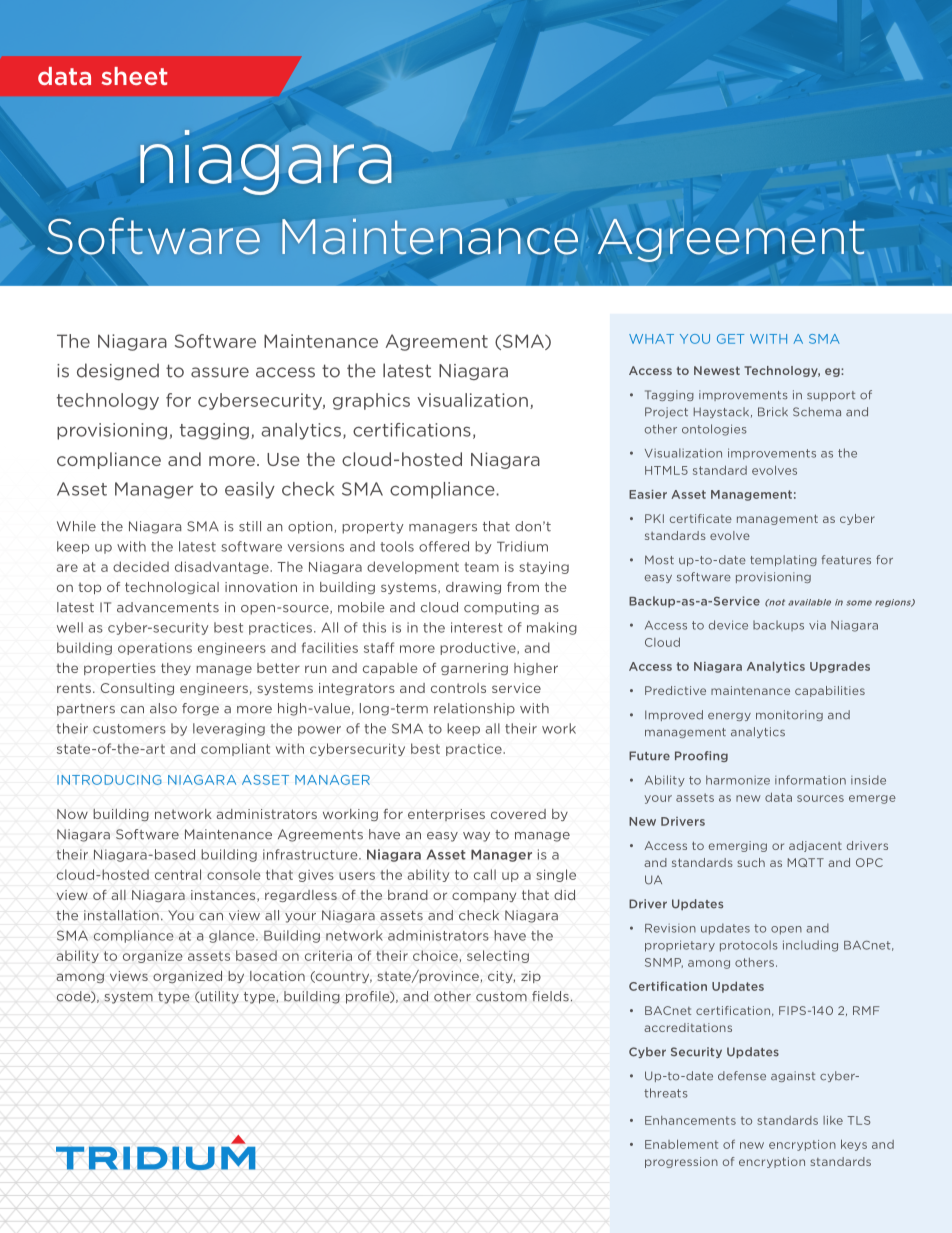 This document has height=1233, width=952. What do you see at coordinates (485, 874) in the document?
I see `call` at bounding box center [485, 874].
